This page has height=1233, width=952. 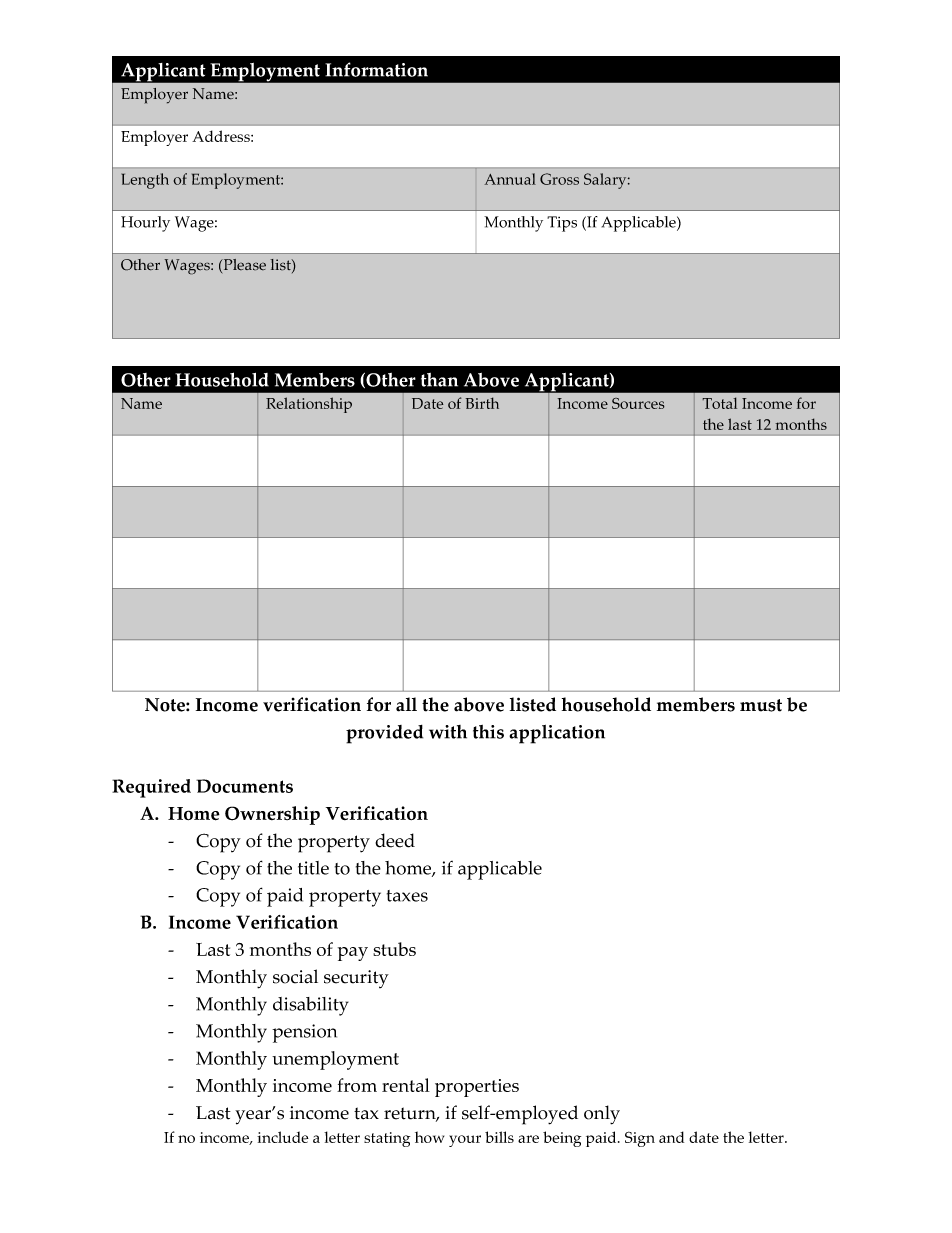 I want to click on Information, so click(x=376, y=69).
